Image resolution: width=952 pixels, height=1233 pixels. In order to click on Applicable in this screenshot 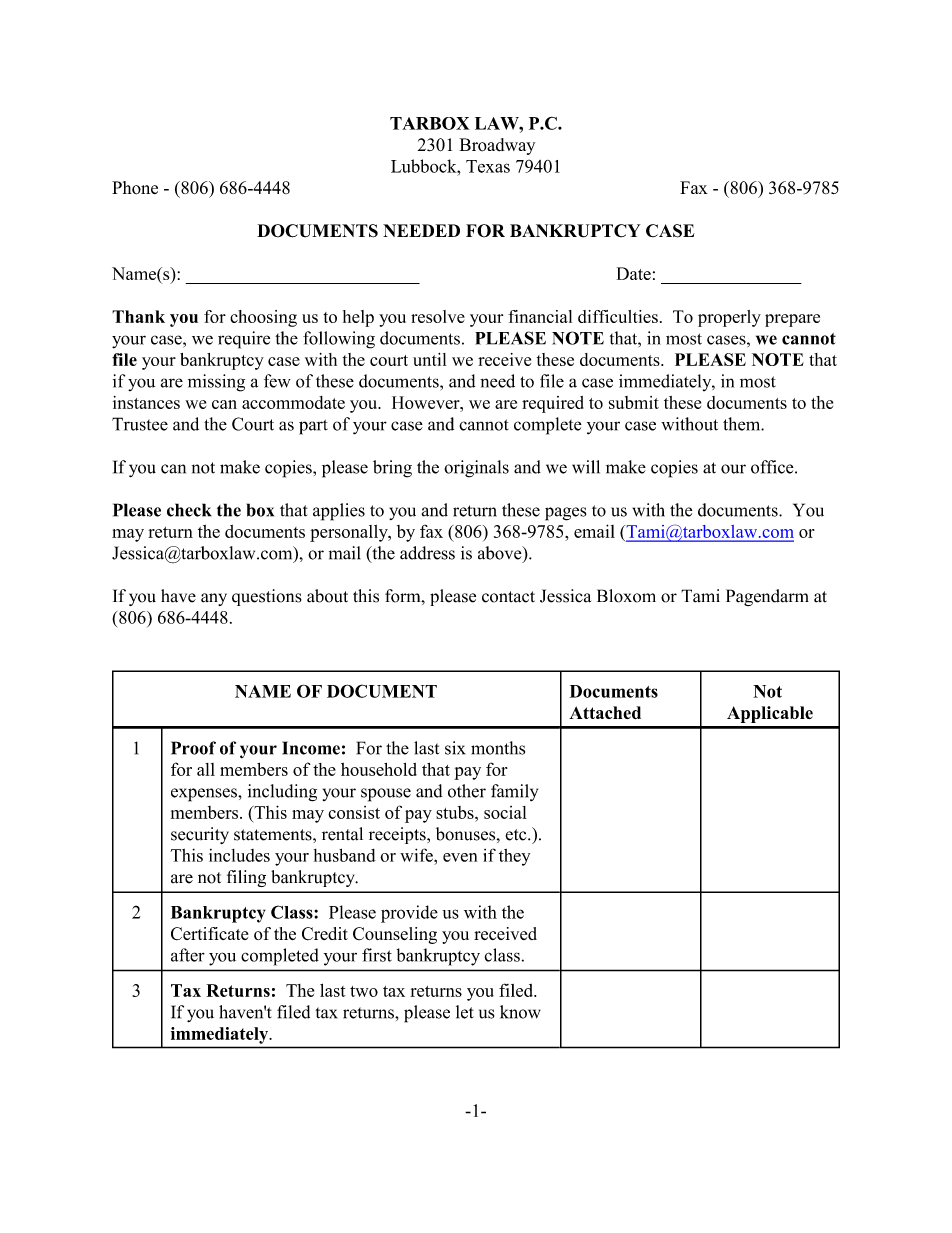, I will do `click(770, 714)`.
